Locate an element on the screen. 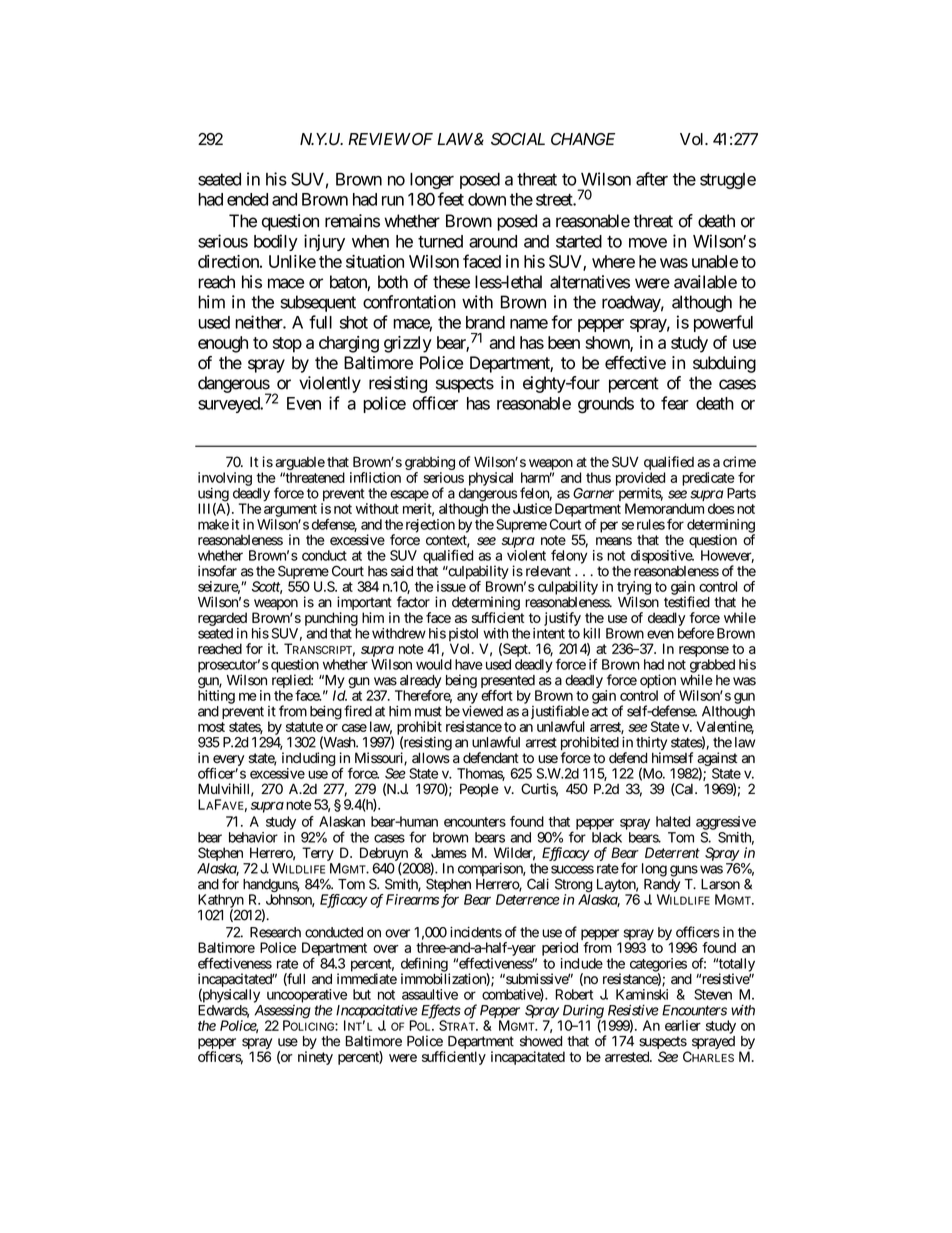 This screenshot has height=1233, width=952. ended is located at coordinates (247, 199).
